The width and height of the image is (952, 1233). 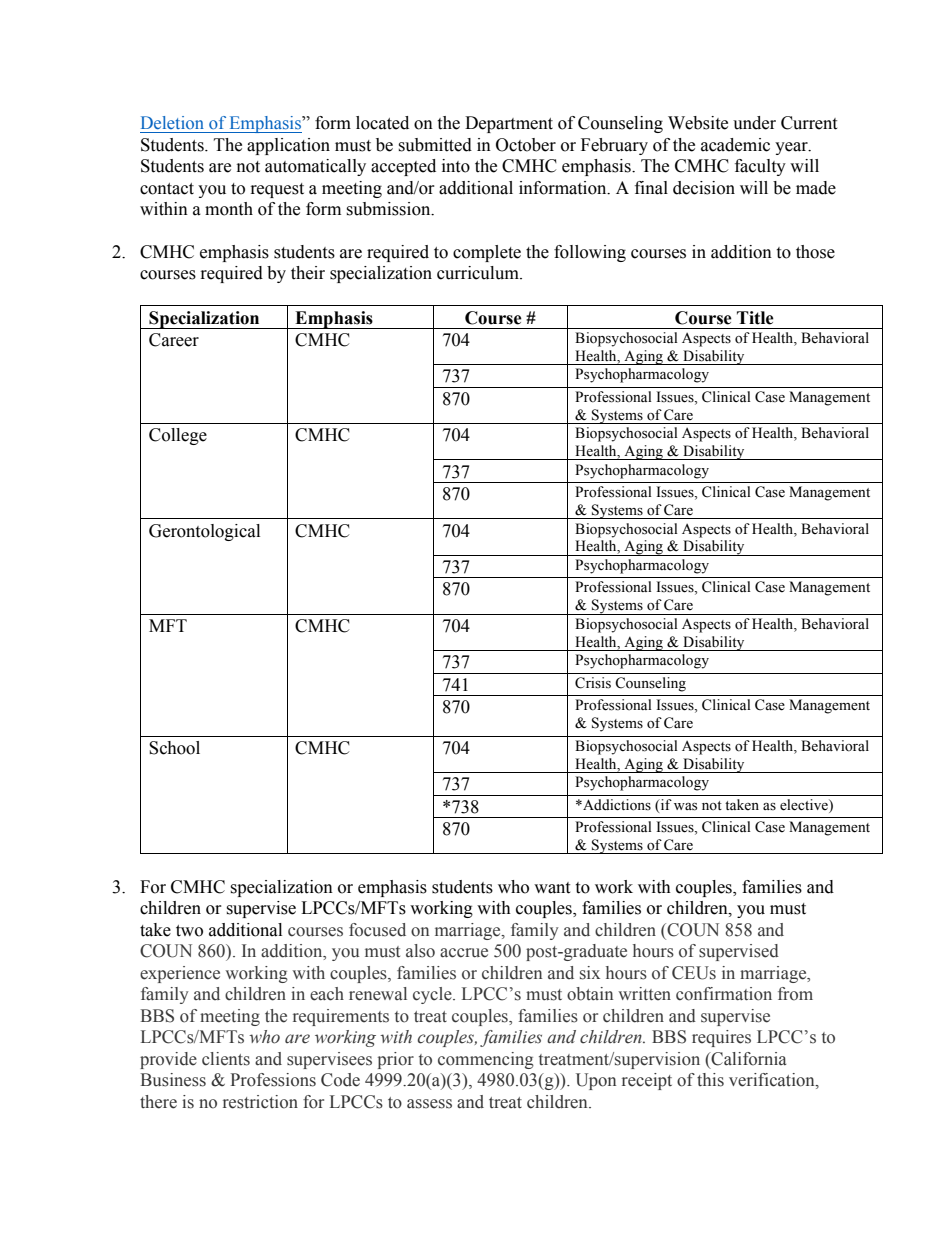 I want to click on two, so click(x=189, y=931).
